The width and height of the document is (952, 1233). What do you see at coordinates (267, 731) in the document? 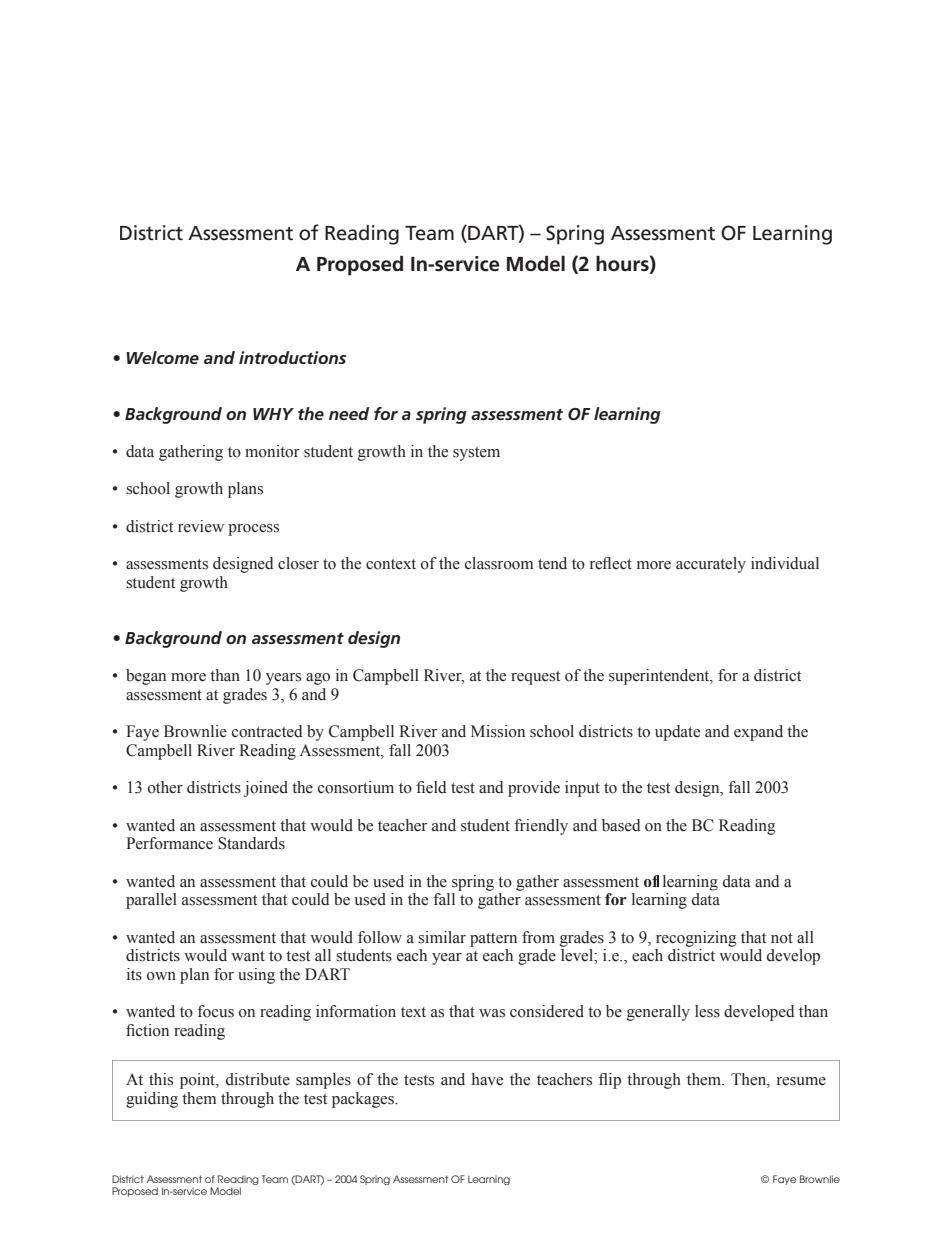
I see `contracted` at bounding box center [267, 731].
